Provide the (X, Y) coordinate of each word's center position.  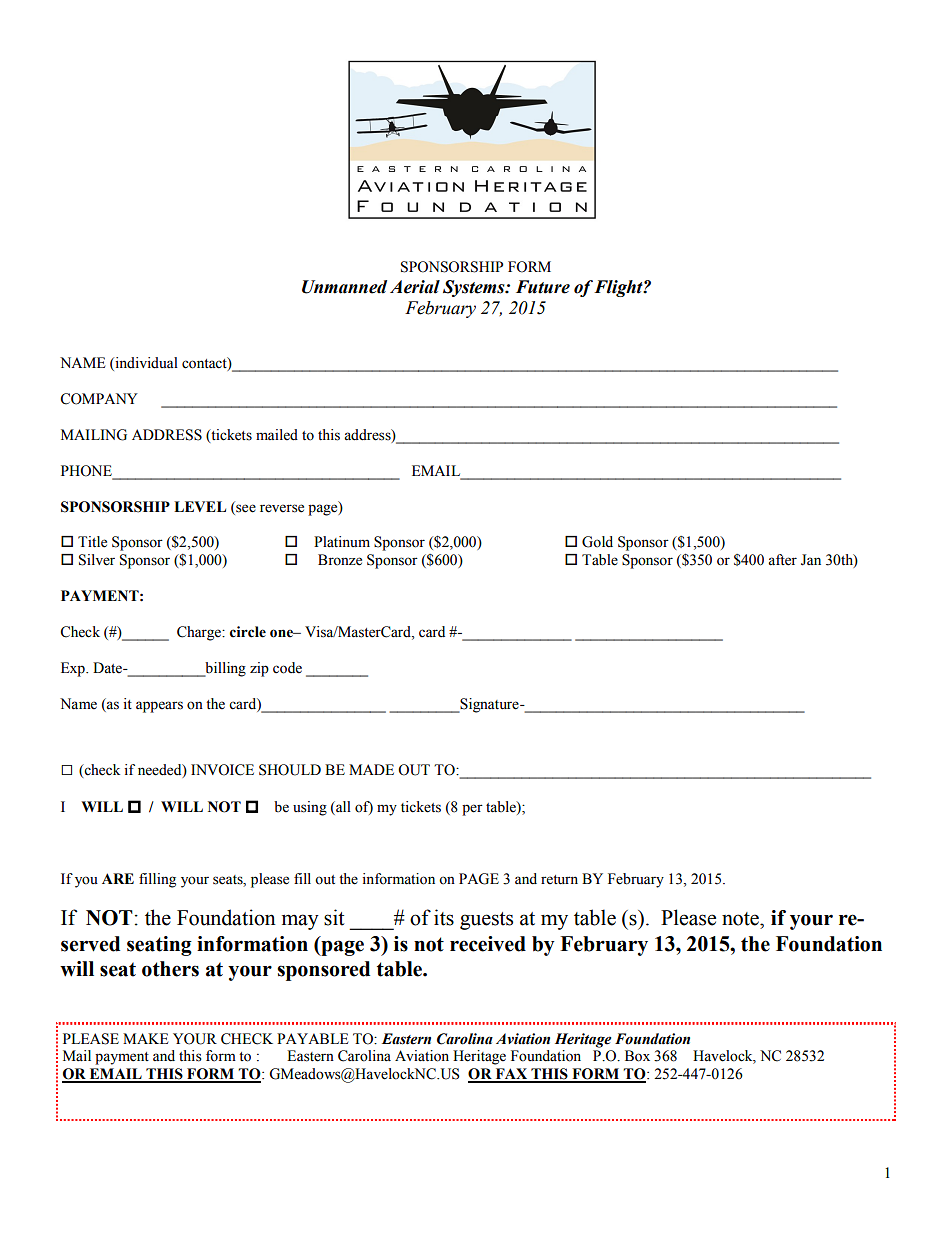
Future (543, 287)
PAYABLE (312, 1038)
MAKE (145, 1038)
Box (637, 1056)
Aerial (415, 287)
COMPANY (99, 399)
